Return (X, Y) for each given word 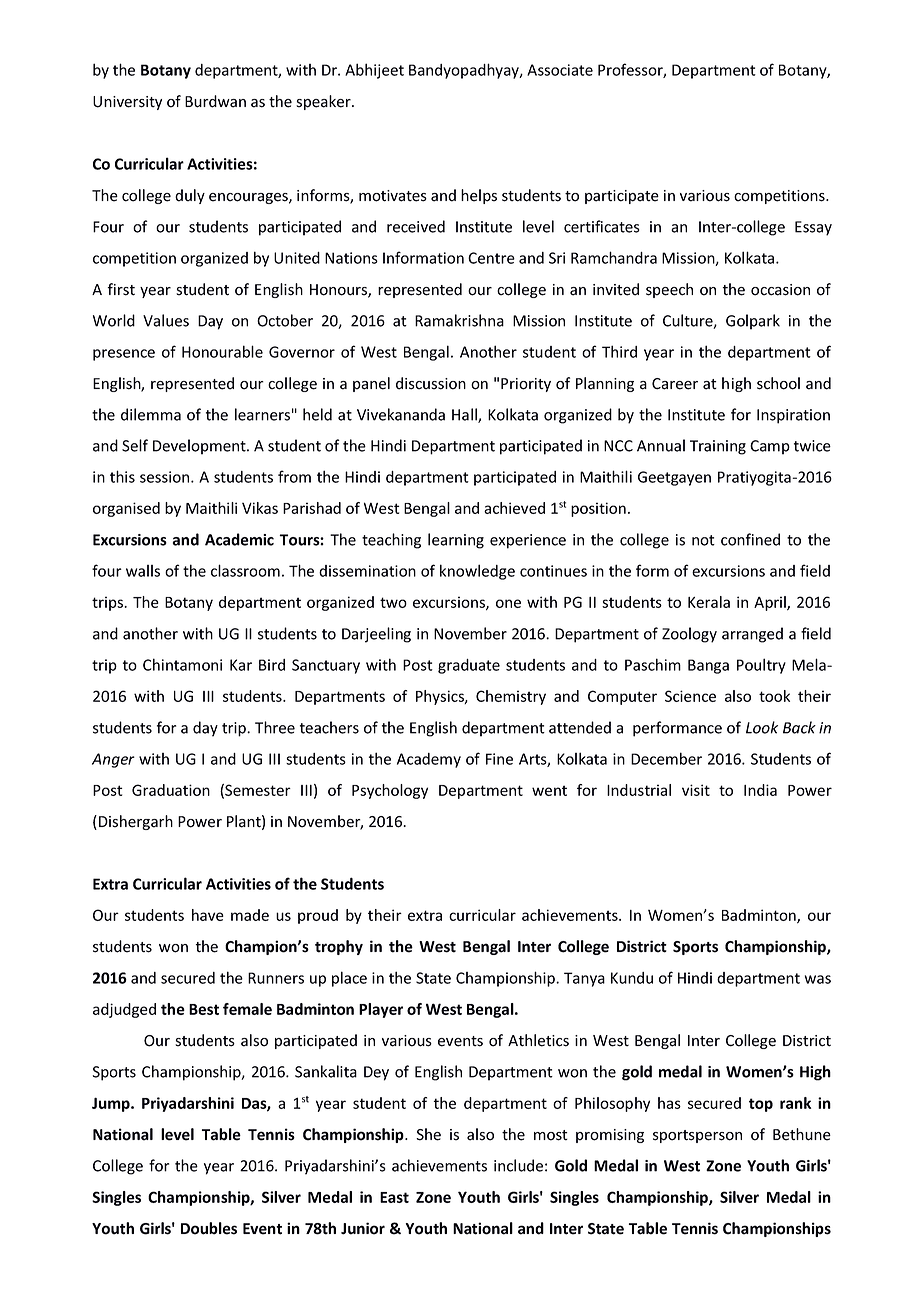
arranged (752, 635)
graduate (469, 666)
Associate (560, 70)
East (394, 1197)
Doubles (209, 1228)
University (127, 103)
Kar (241, 665)
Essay (813, 228)
